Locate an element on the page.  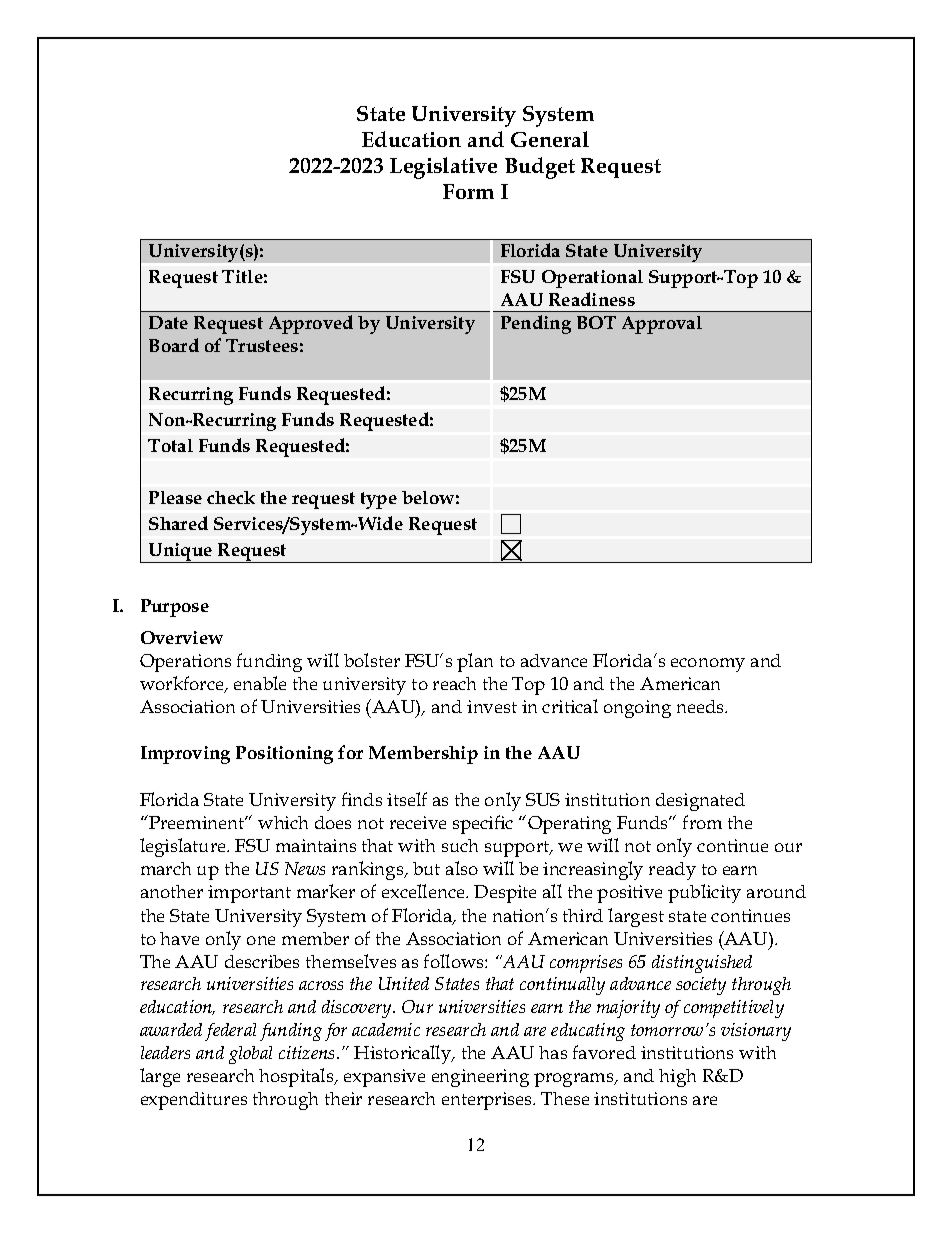
check is located at coordinates (231, 497).
